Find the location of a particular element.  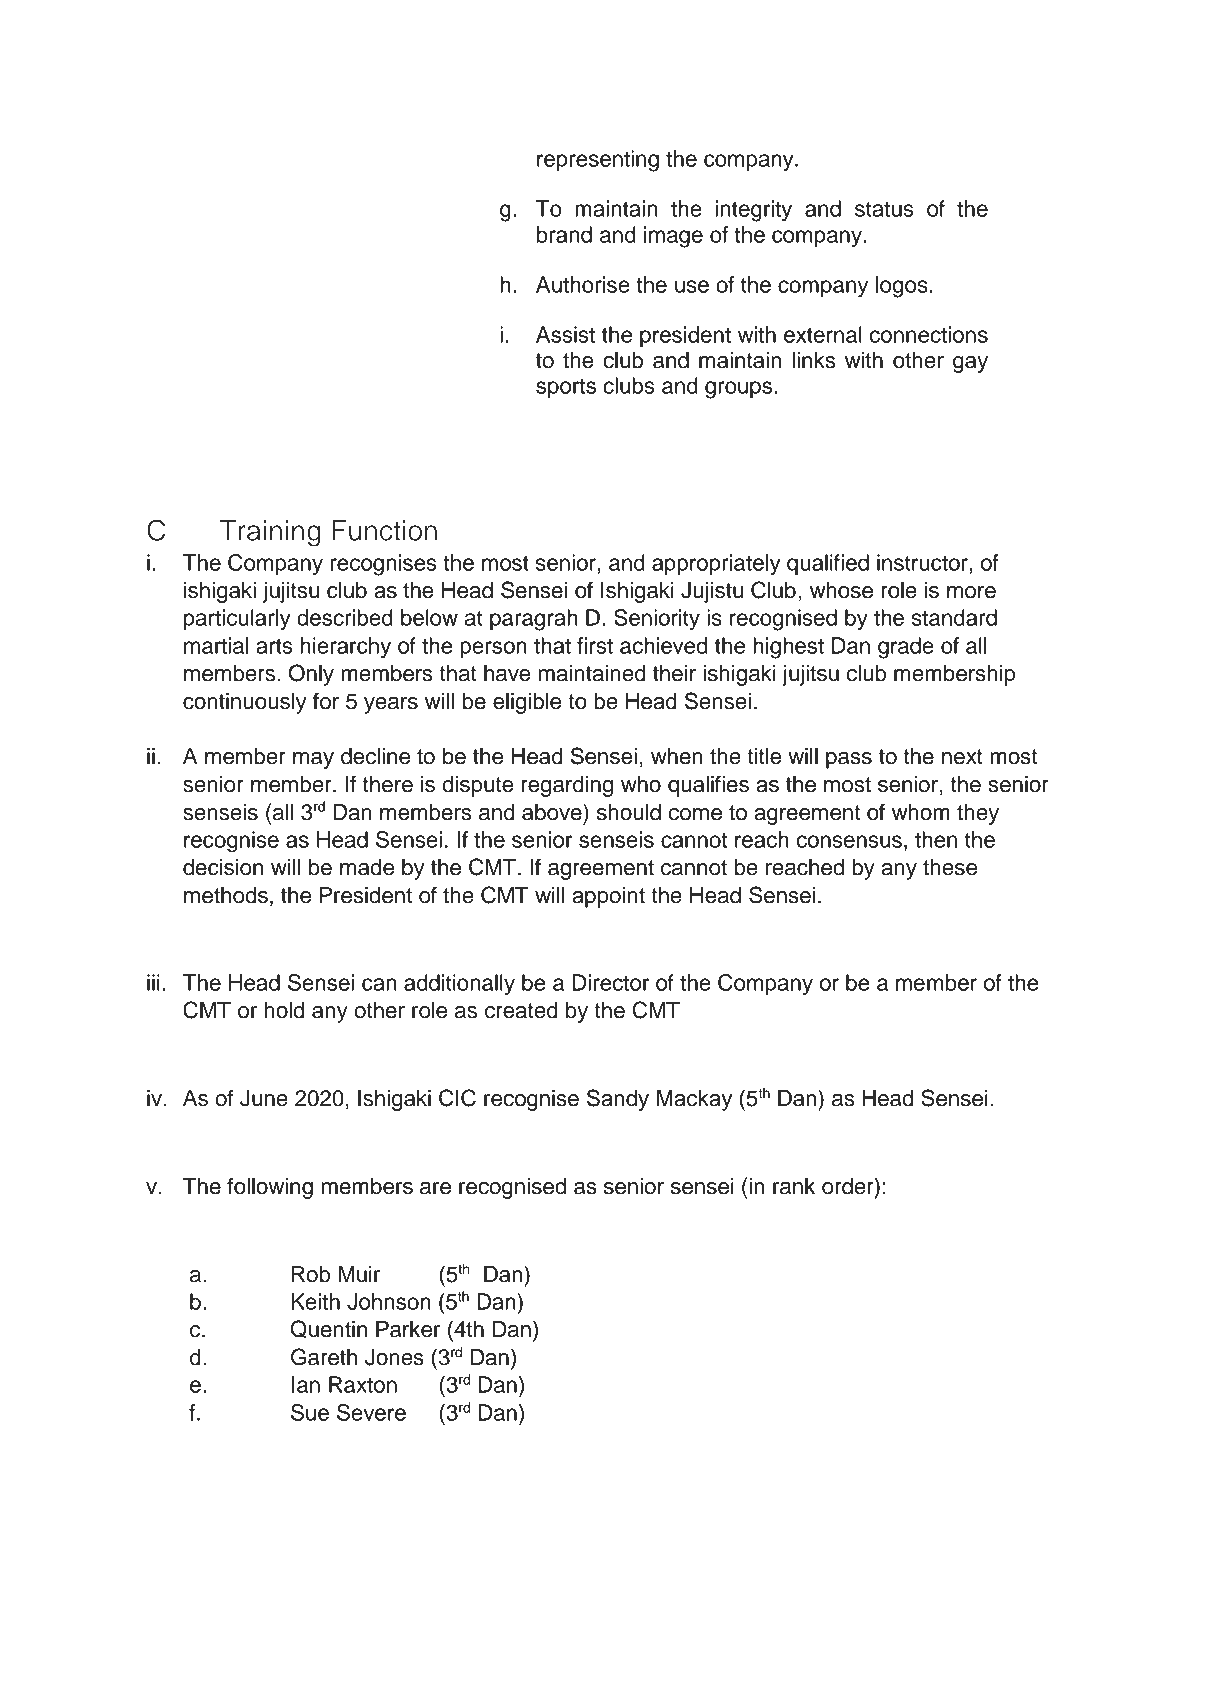

may is located at coordinates (313, 760).
